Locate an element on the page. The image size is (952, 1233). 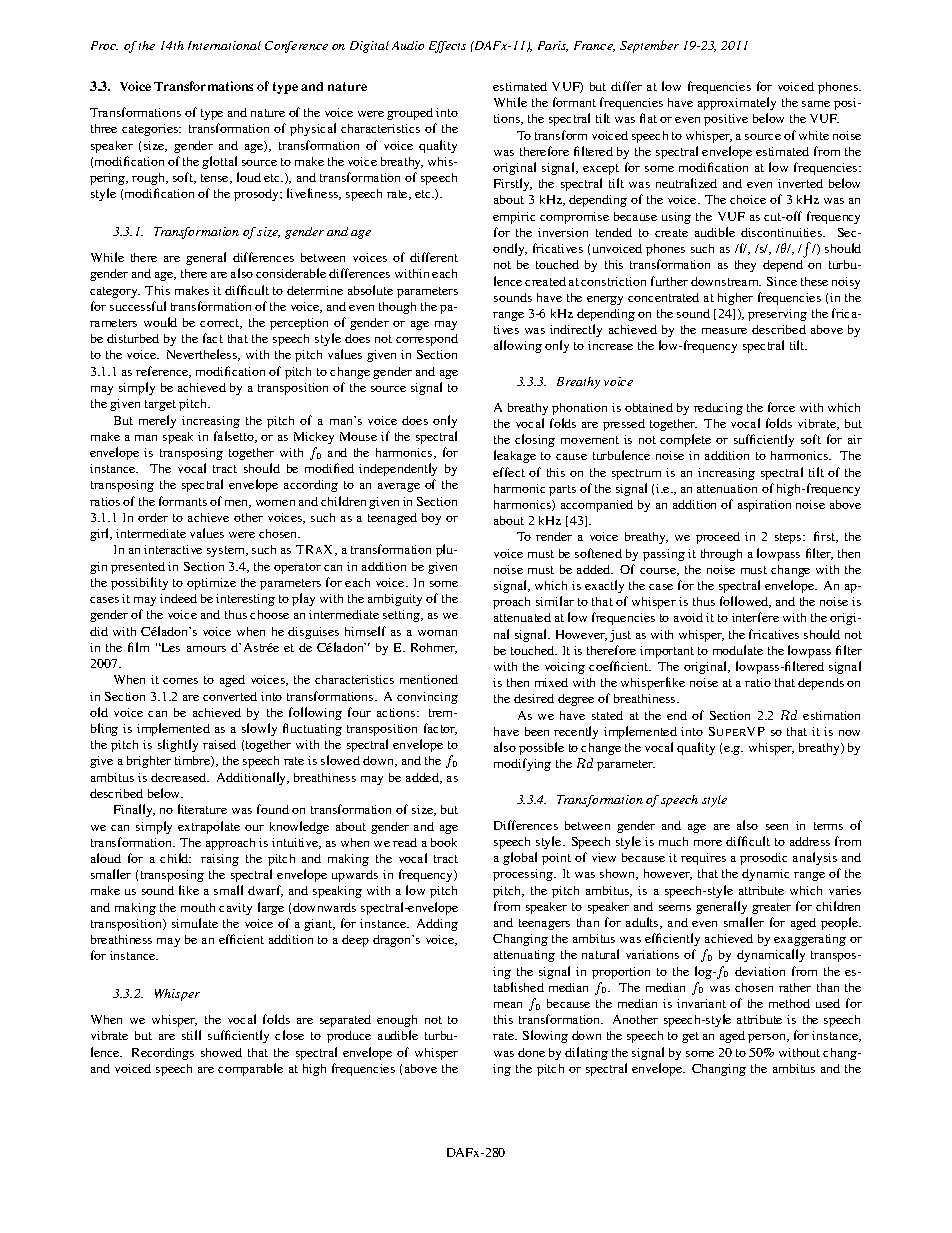
target is located at coordinates (160, 405).
